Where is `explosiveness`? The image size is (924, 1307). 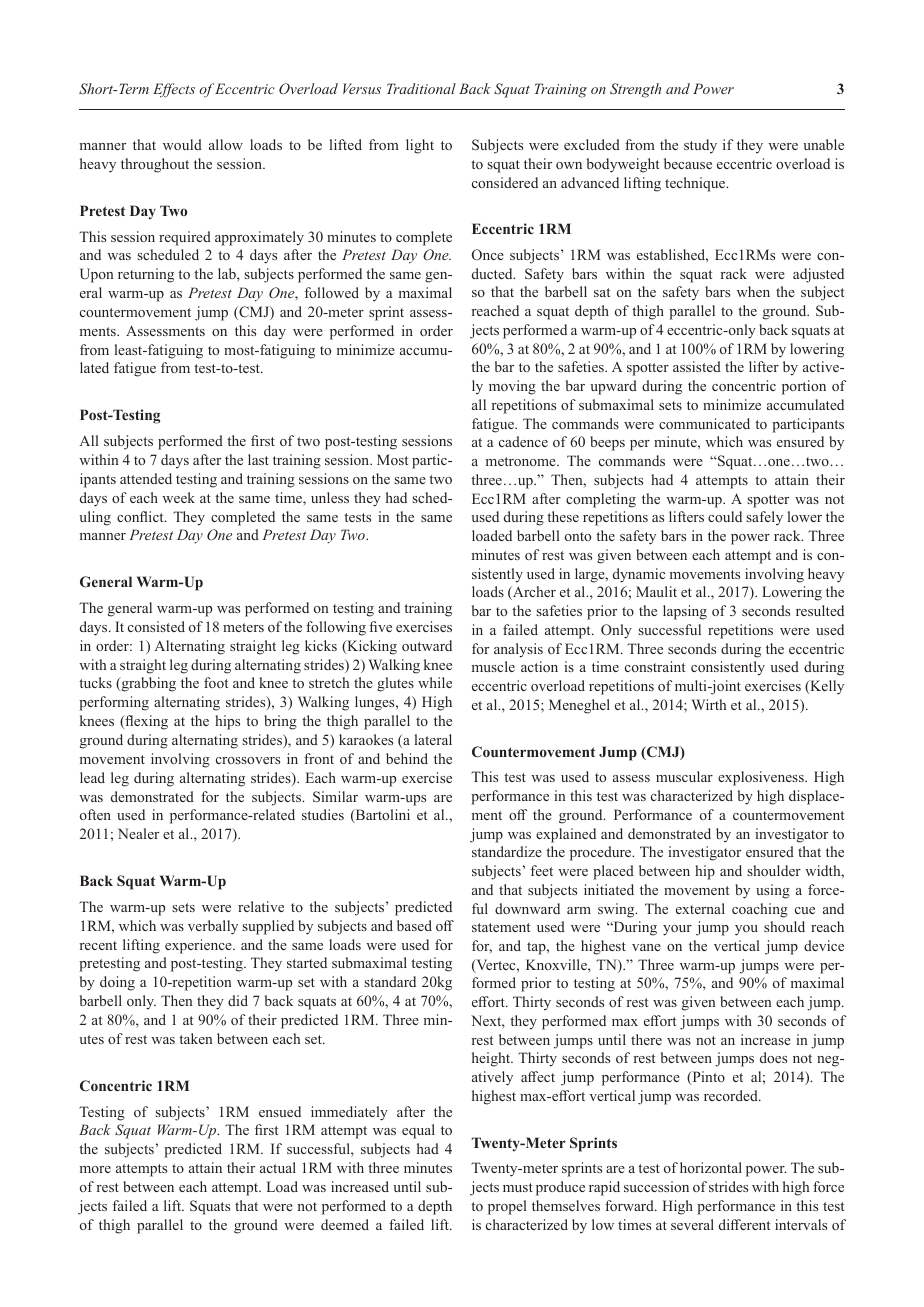 explosiveness is located at coordinates (762, 778).
